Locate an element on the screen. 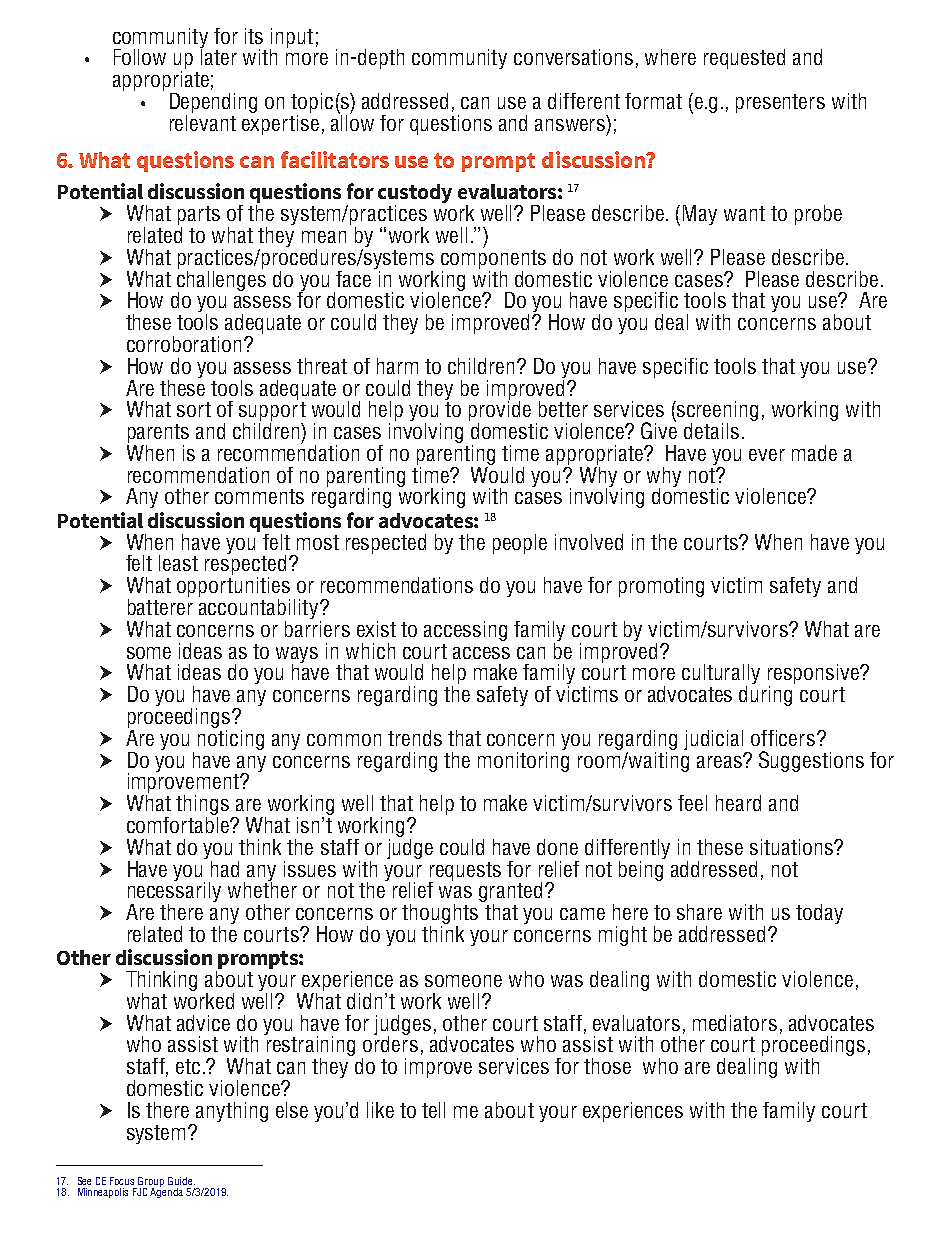  requested is located at coordinates (744, 59).
